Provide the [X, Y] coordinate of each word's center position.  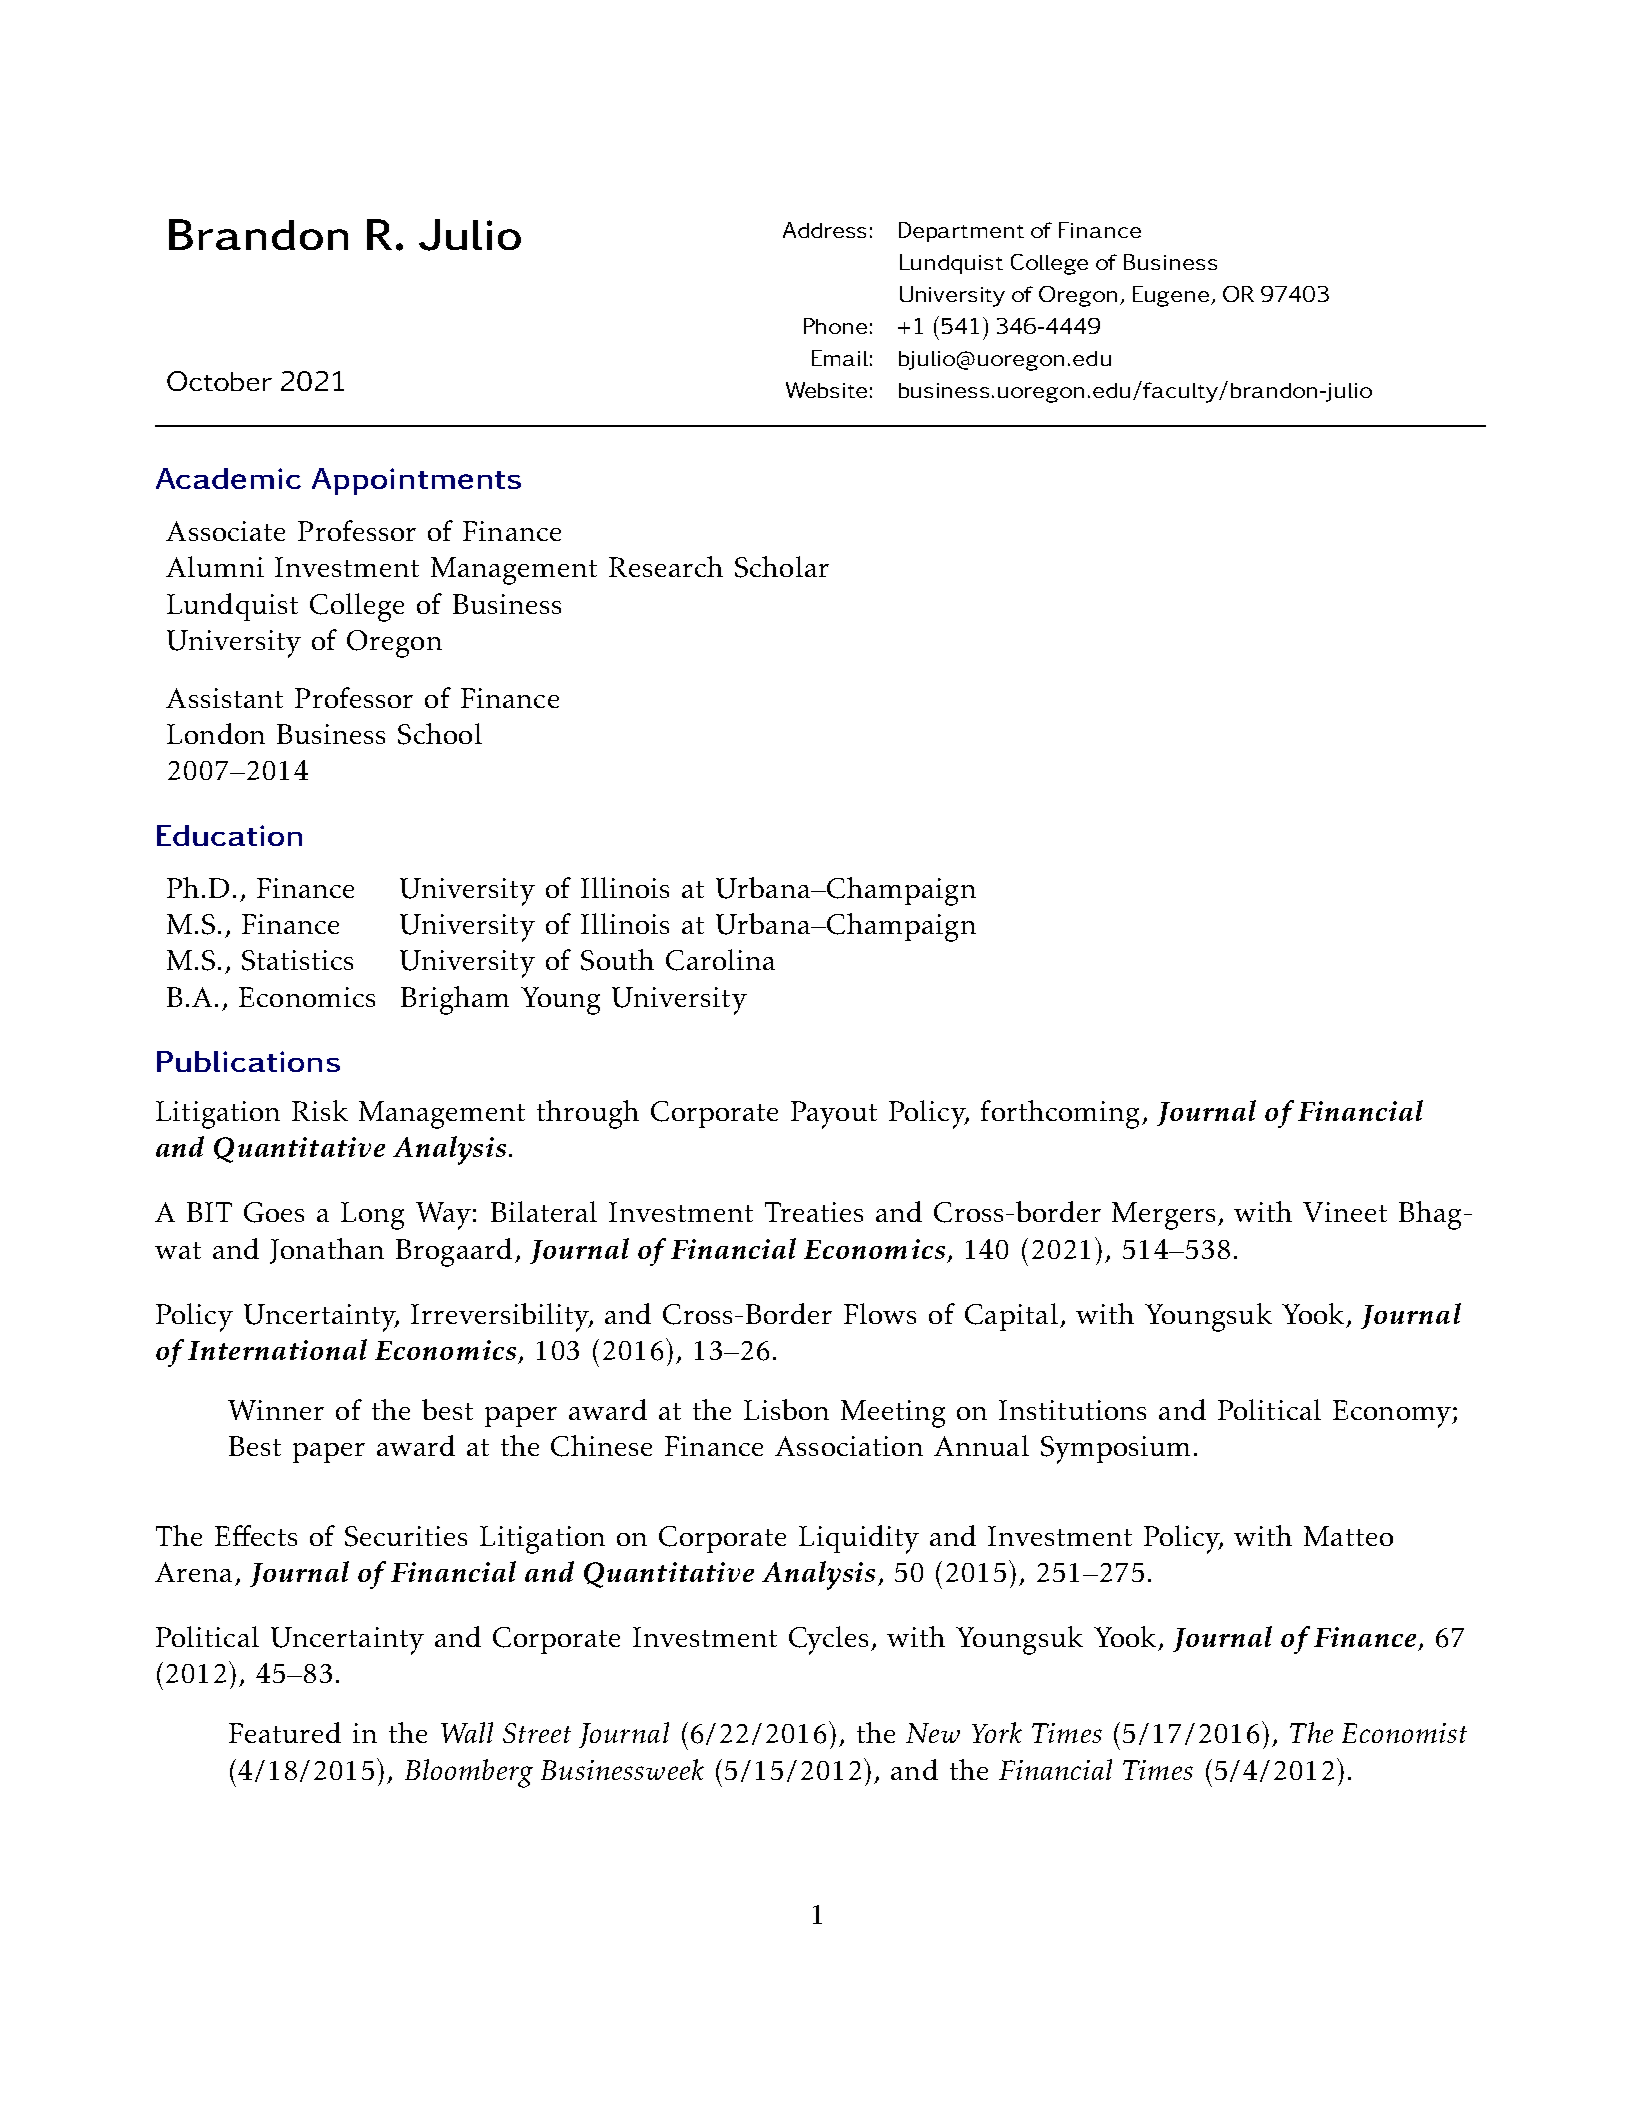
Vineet [1345, 1212]
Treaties [814, 1212]
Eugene [1172, 296]
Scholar [782, 567]
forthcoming [1060, 1114]
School [440, 734]
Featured [285, 1732]
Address [824, 230]
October [219, 381]
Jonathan [327, 1251]
